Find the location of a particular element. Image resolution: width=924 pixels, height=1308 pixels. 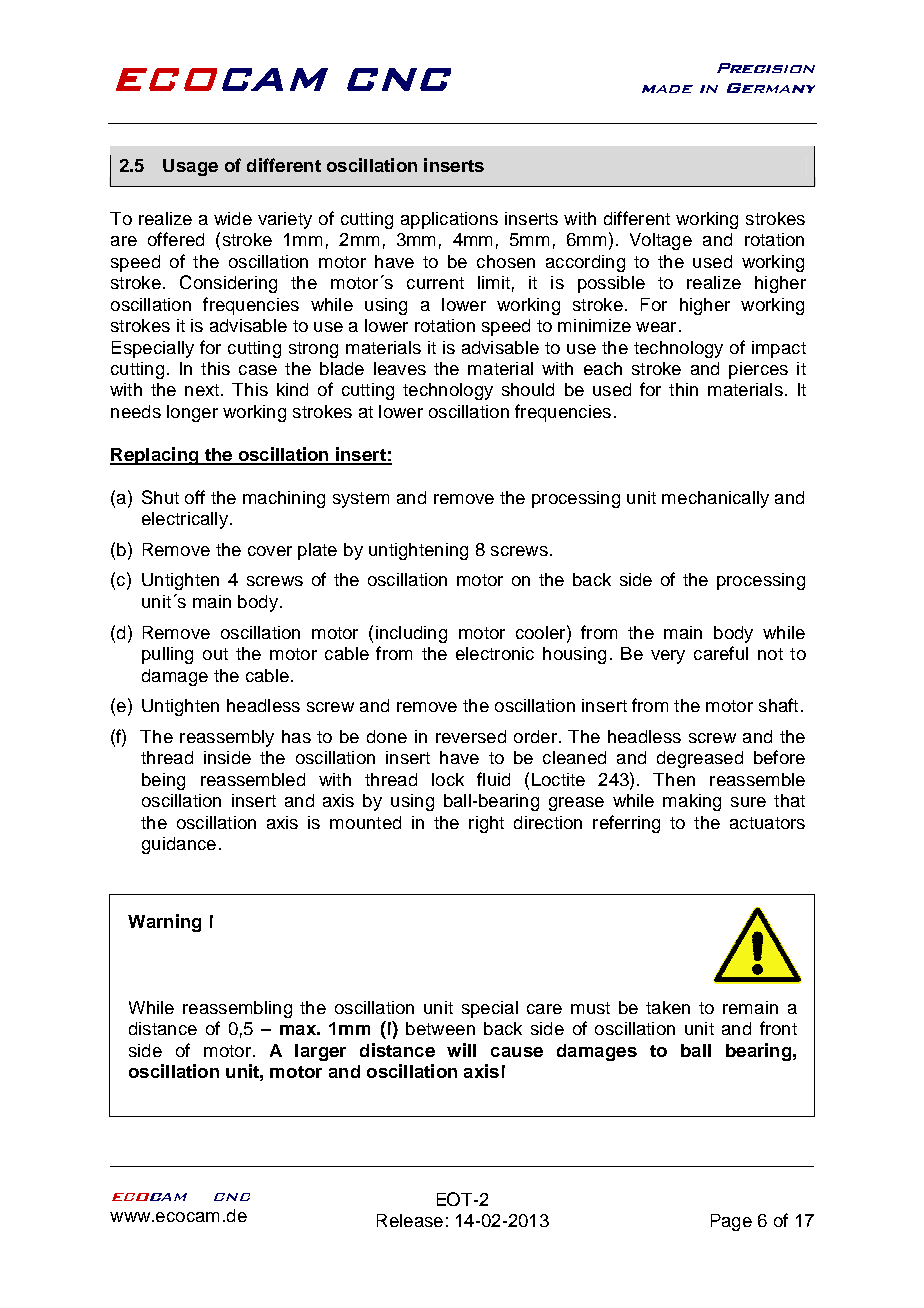

system is located at coordinates (361, 500).
